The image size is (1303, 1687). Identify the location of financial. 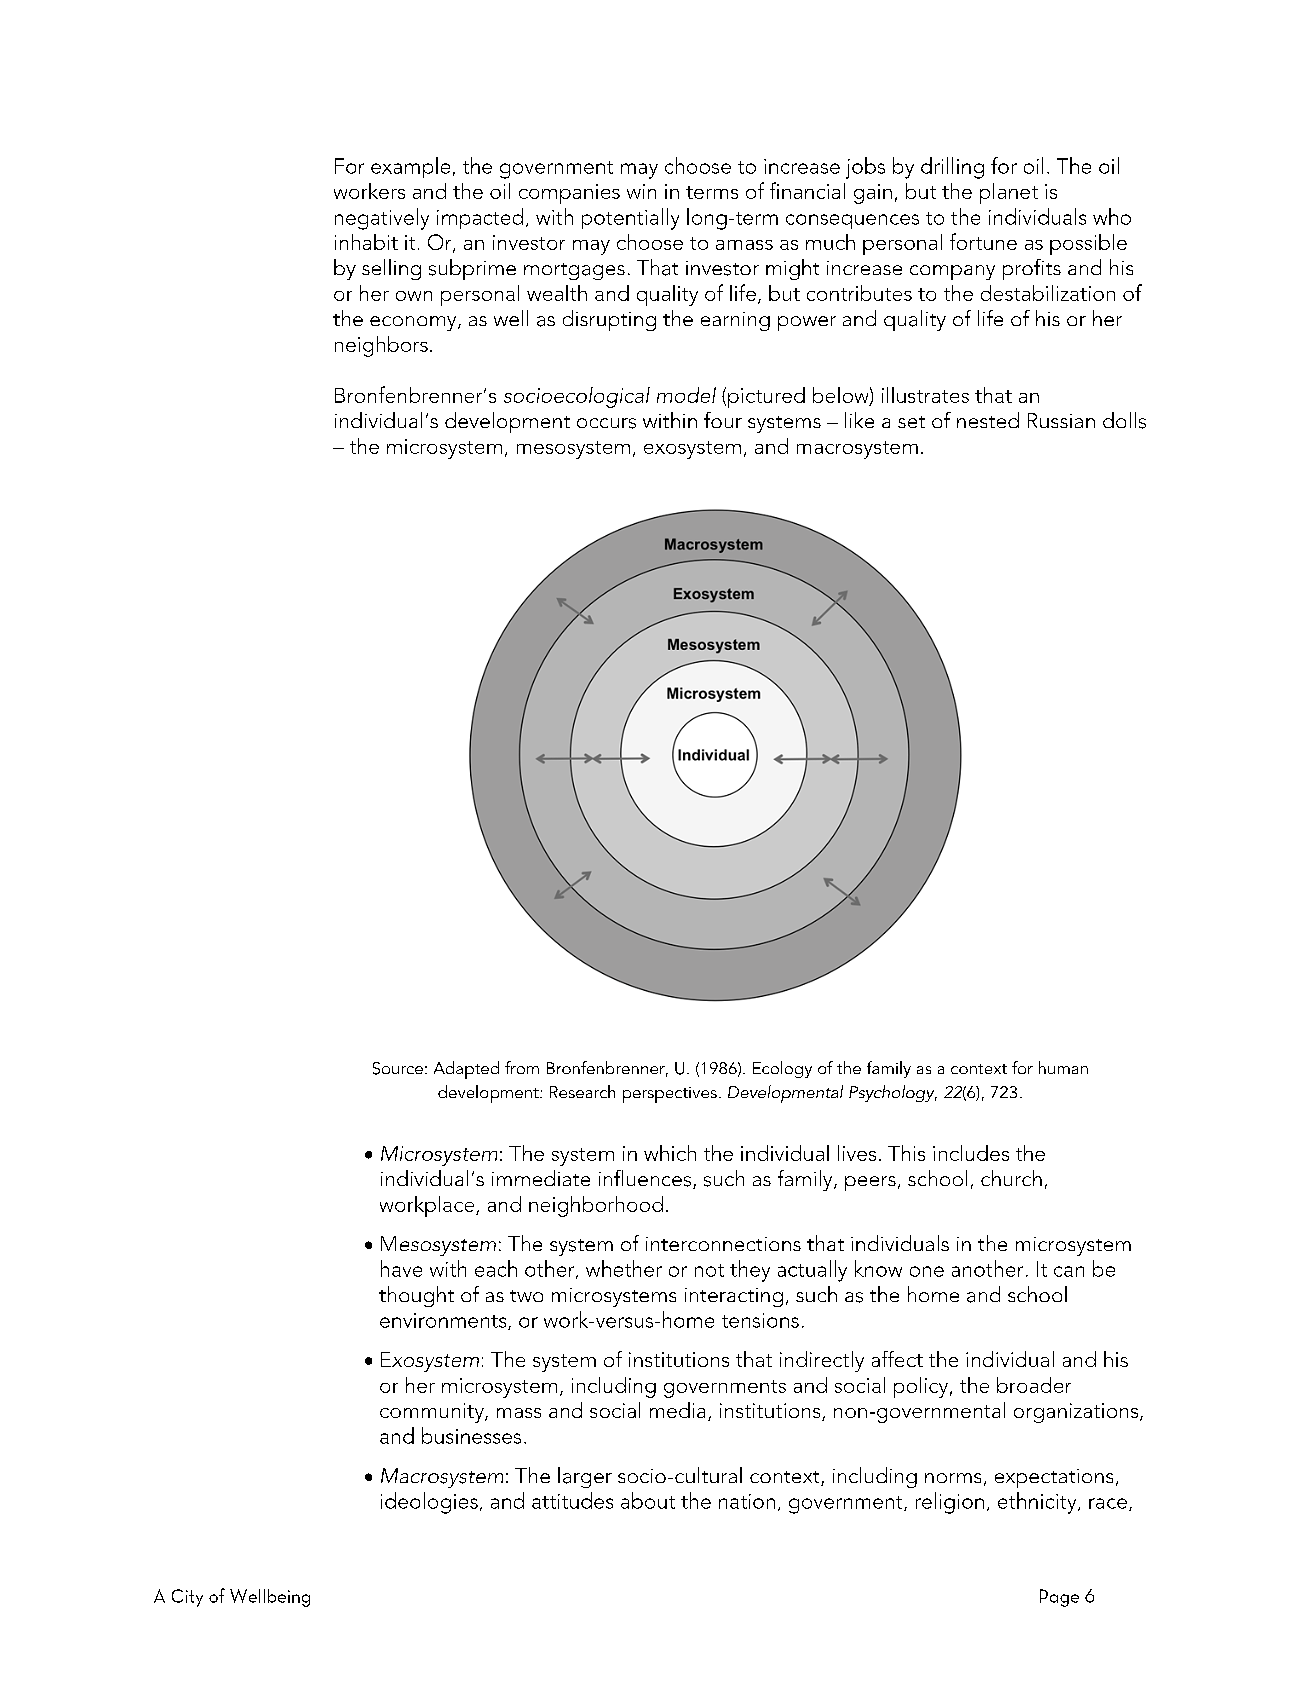
(807, 190).
